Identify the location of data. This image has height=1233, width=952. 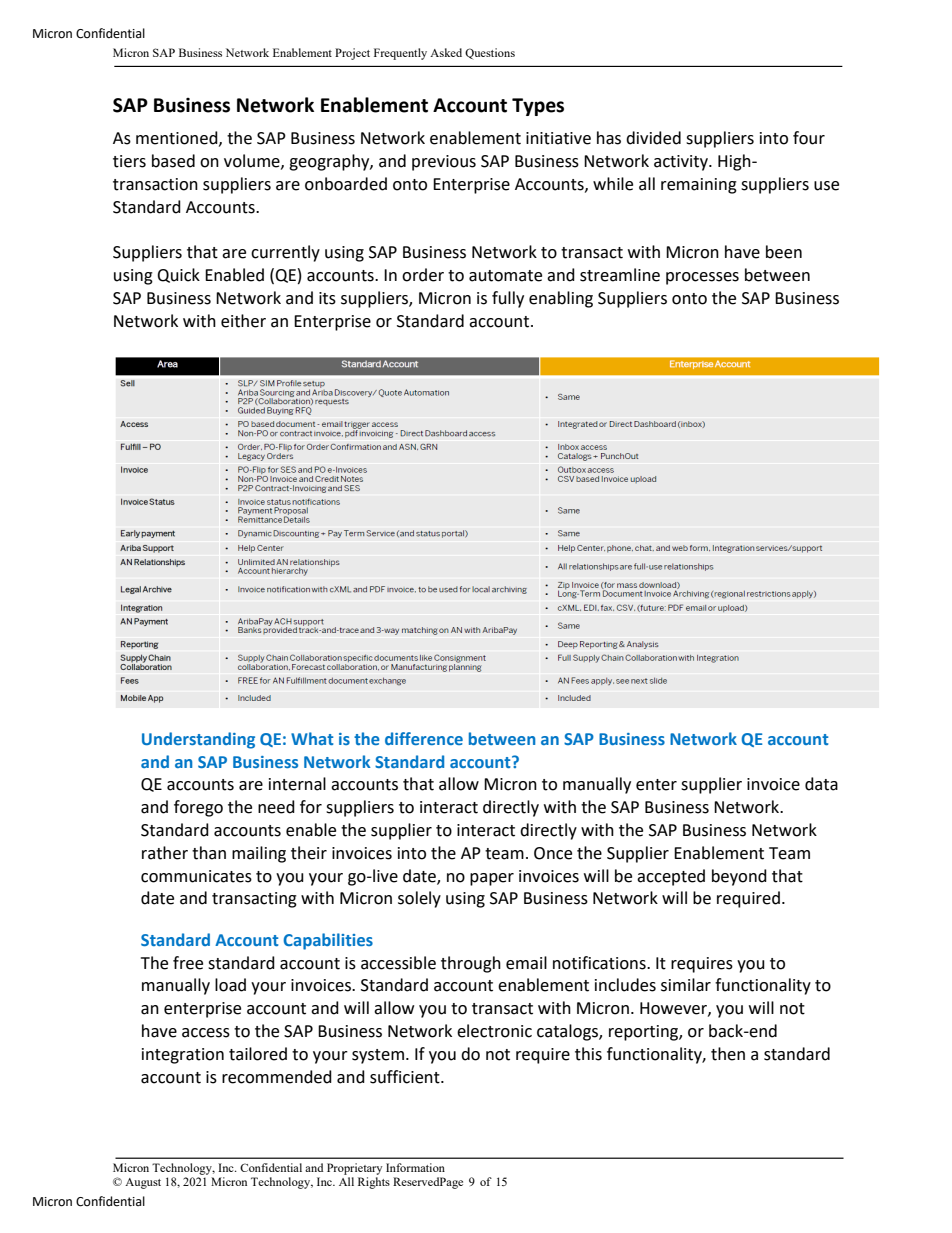
(821, 784).
